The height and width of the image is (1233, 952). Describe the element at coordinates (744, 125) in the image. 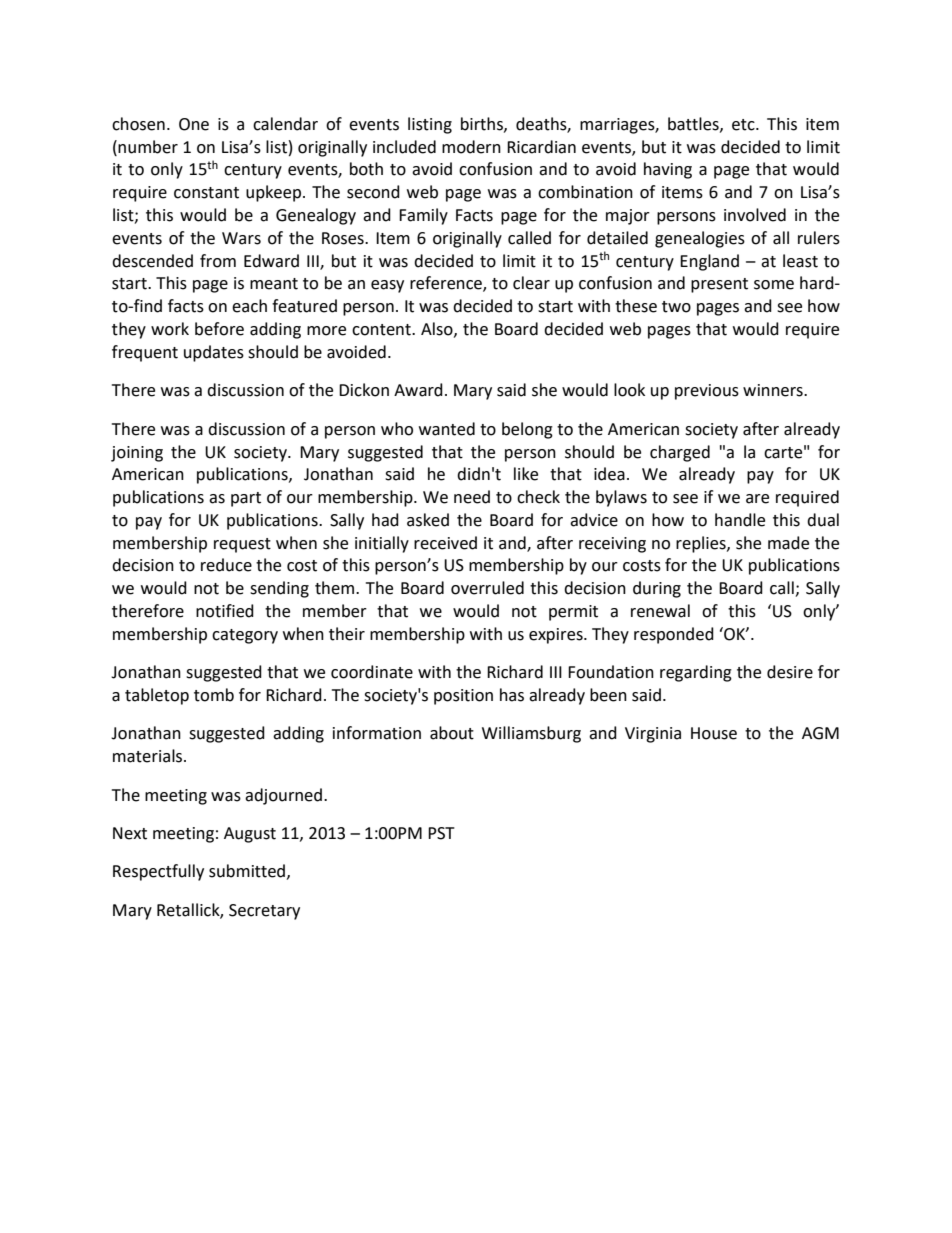

I see `etc` at that location.
